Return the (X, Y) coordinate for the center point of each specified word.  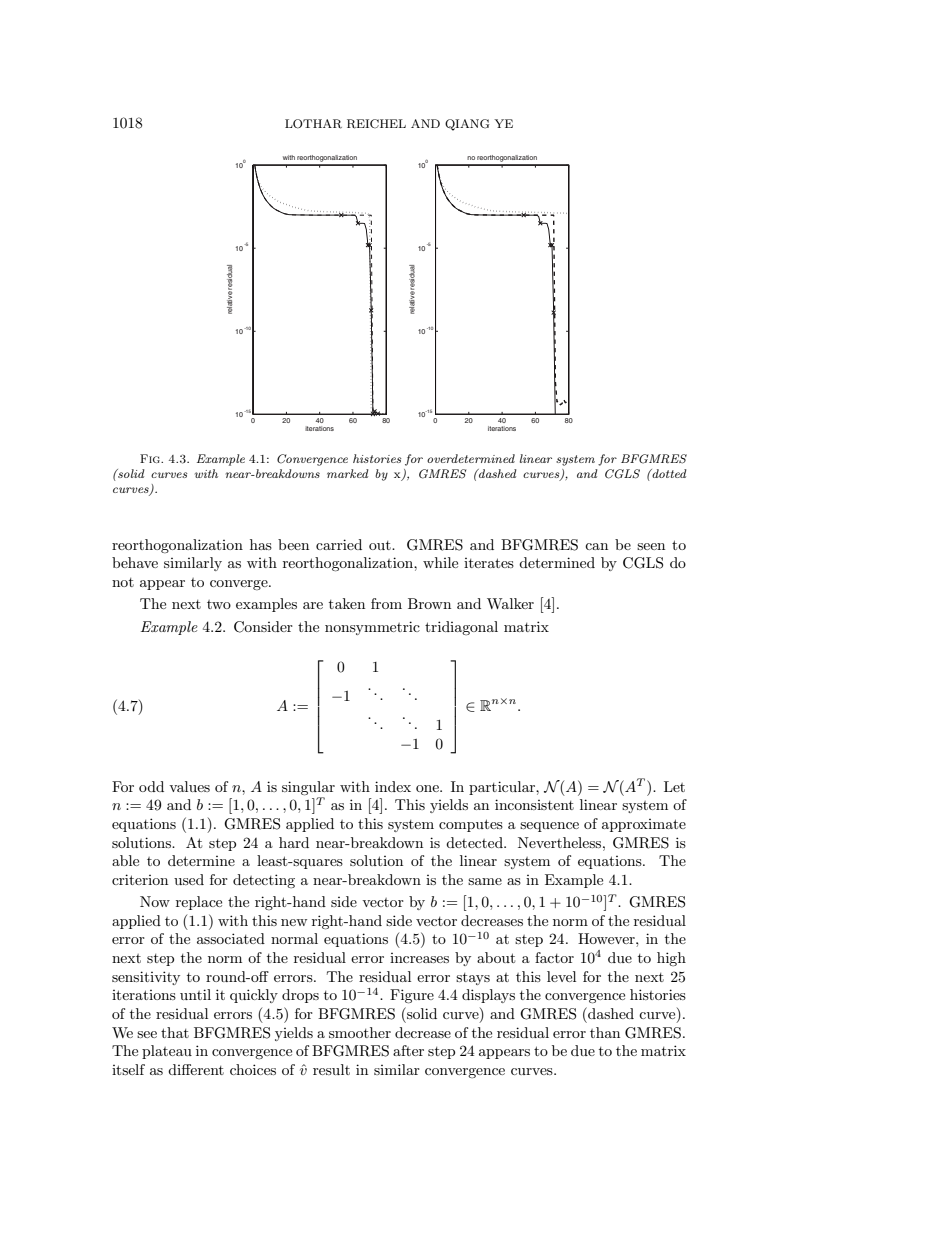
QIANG (467, 125)
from (386, 603)
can (596, 546)
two (219, 604)
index (393, 786)
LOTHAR (313, 124)
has (261, 544)
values (189, 786)
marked (347, 473)
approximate (644, 825)
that (175, 1032)
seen (651, 546)
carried (339, 544)
